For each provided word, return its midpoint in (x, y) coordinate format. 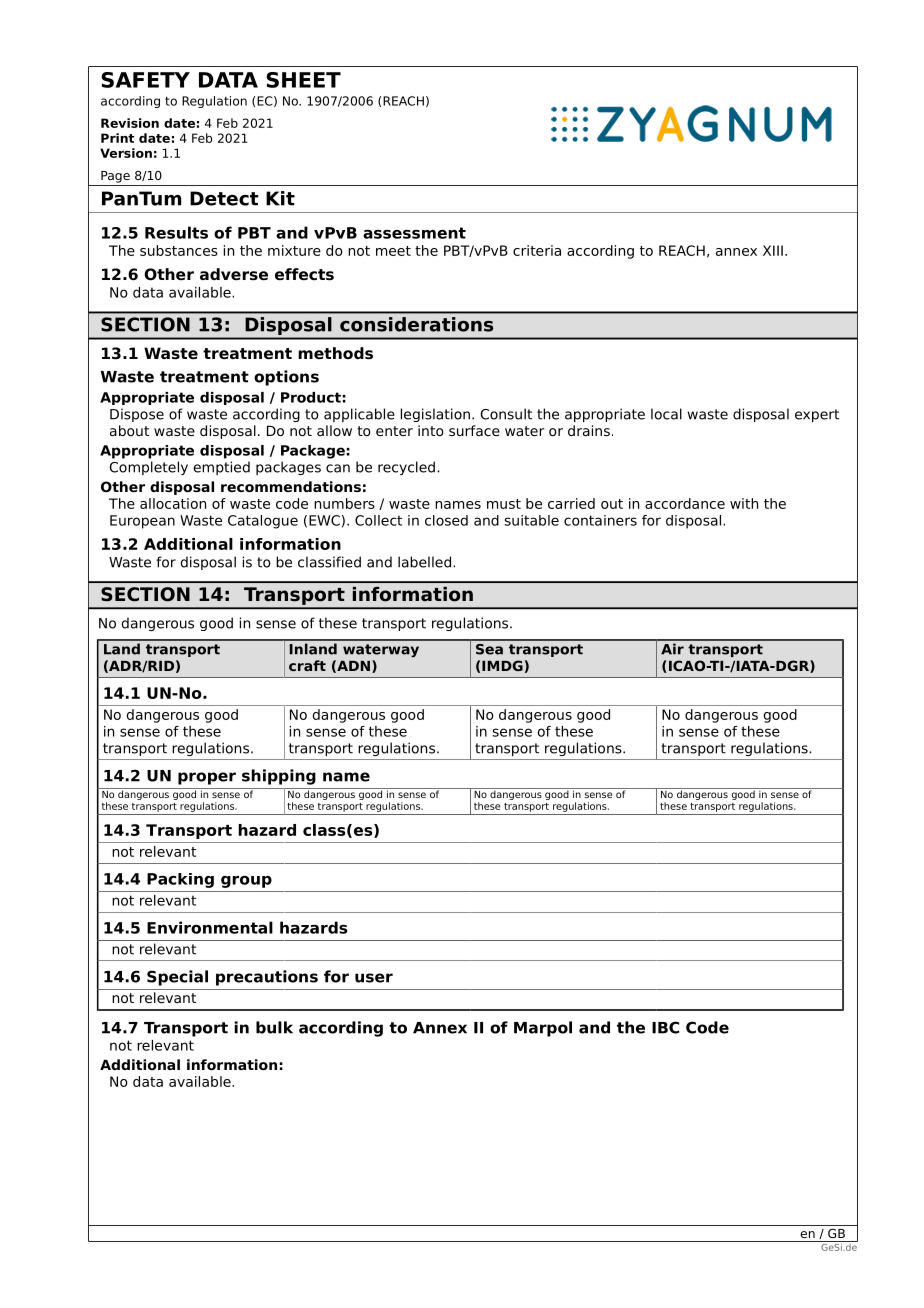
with (744, 503)
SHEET (303, 80)
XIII (773, 250)
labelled (424, 562)
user (374, 978)
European (142, 522)
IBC (665, 1027)
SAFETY (145, 80)
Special (177, 978)
